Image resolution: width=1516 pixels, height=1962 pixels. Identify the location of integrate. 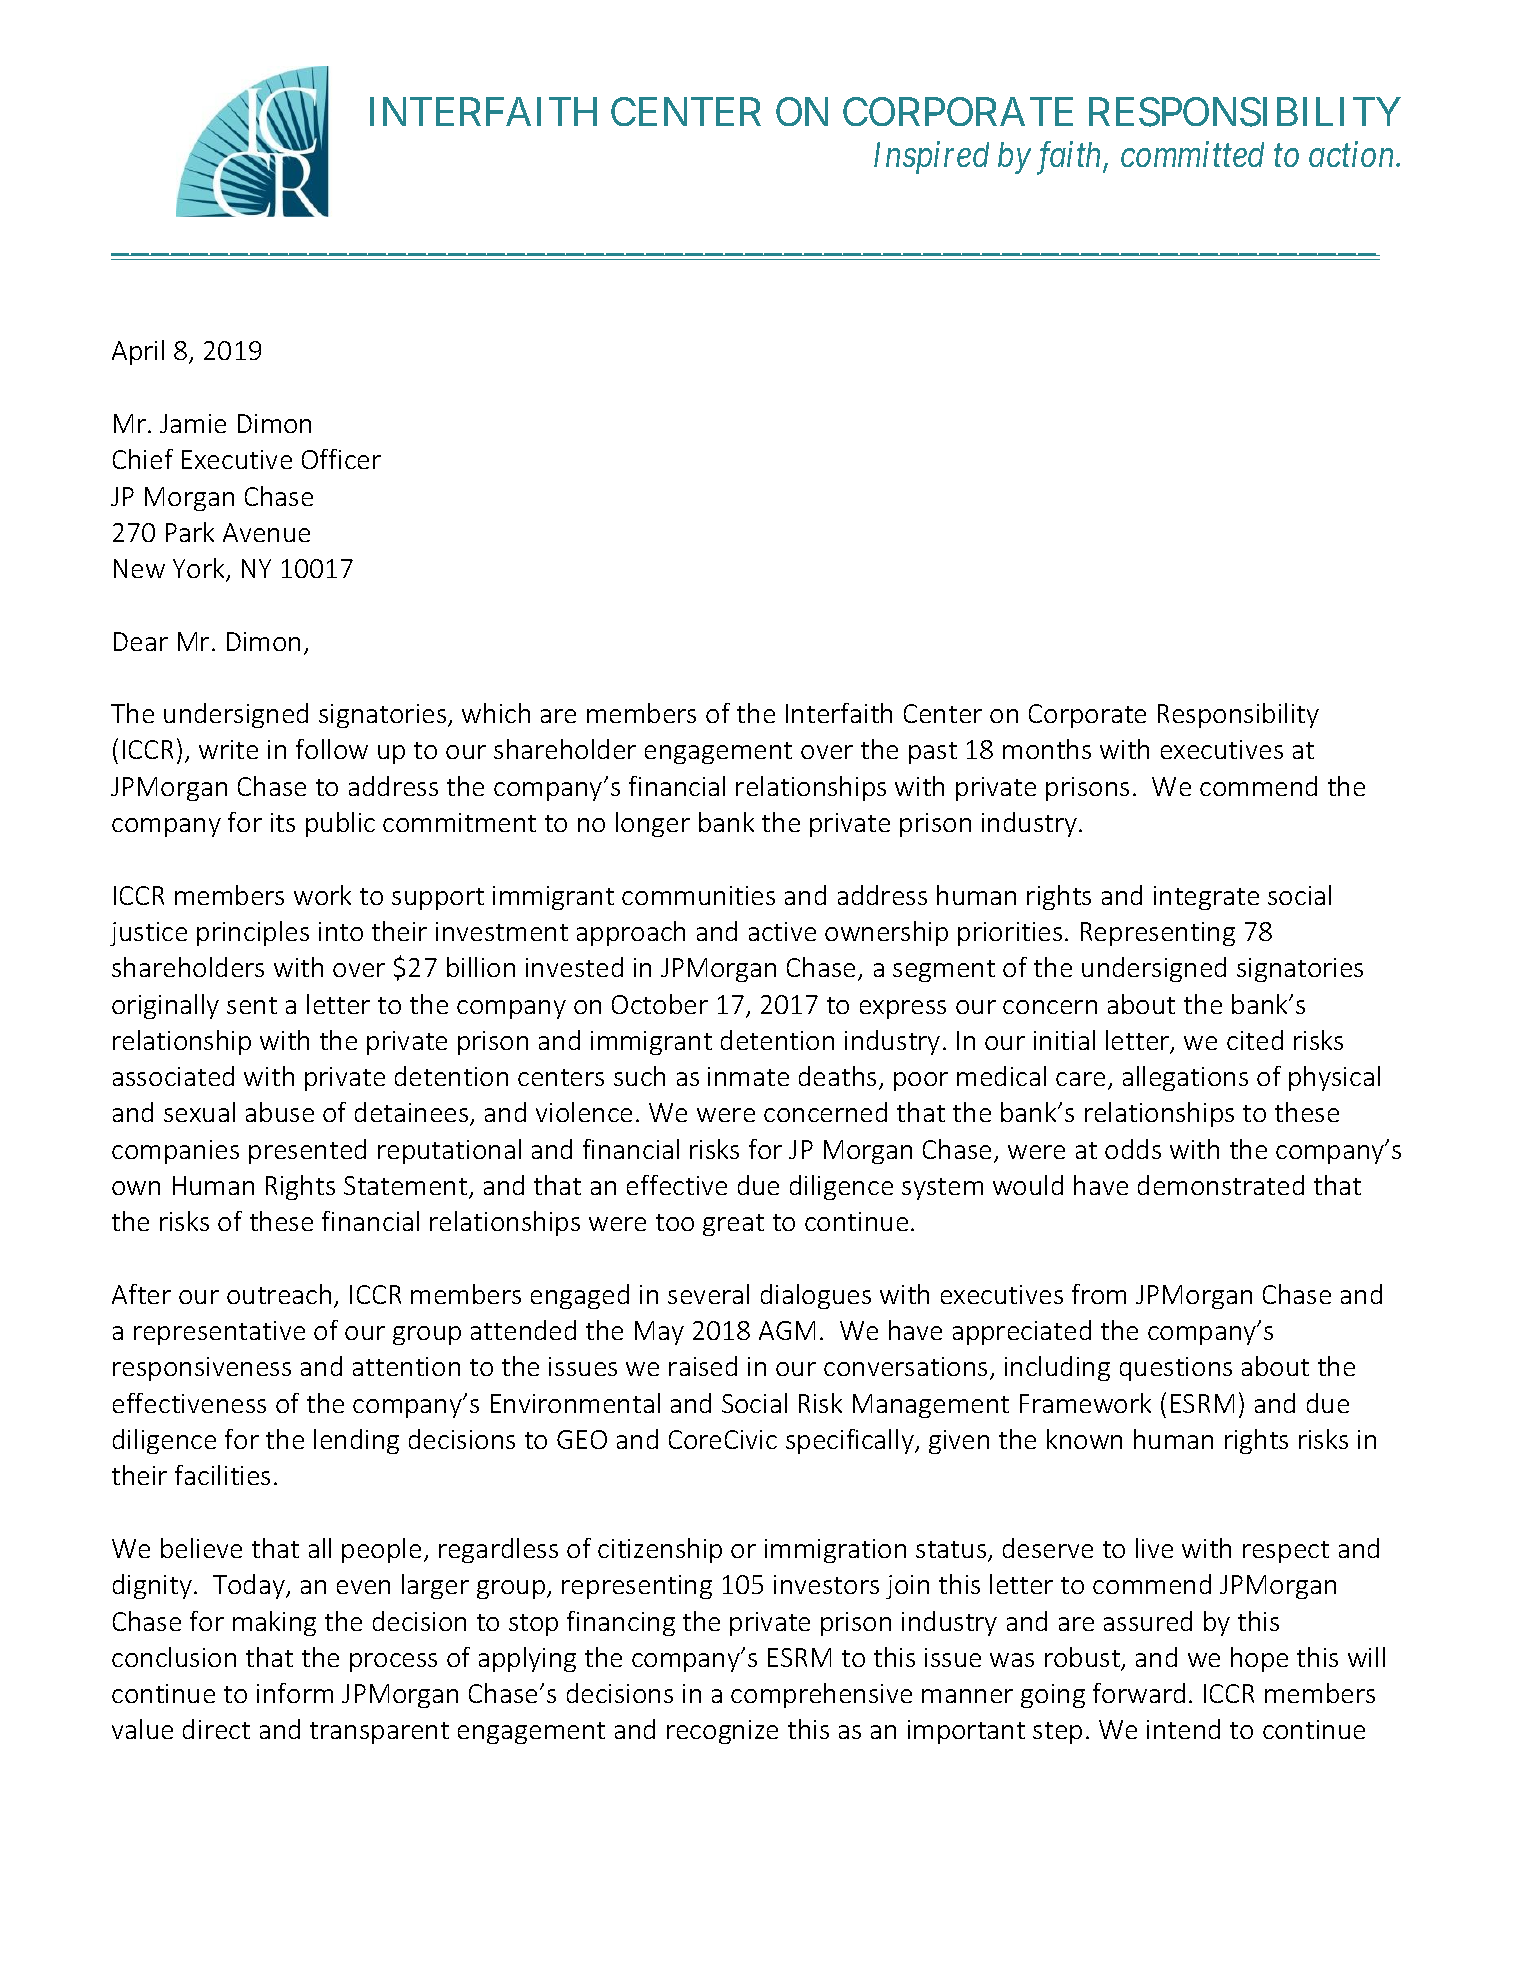
(1206, 898).
